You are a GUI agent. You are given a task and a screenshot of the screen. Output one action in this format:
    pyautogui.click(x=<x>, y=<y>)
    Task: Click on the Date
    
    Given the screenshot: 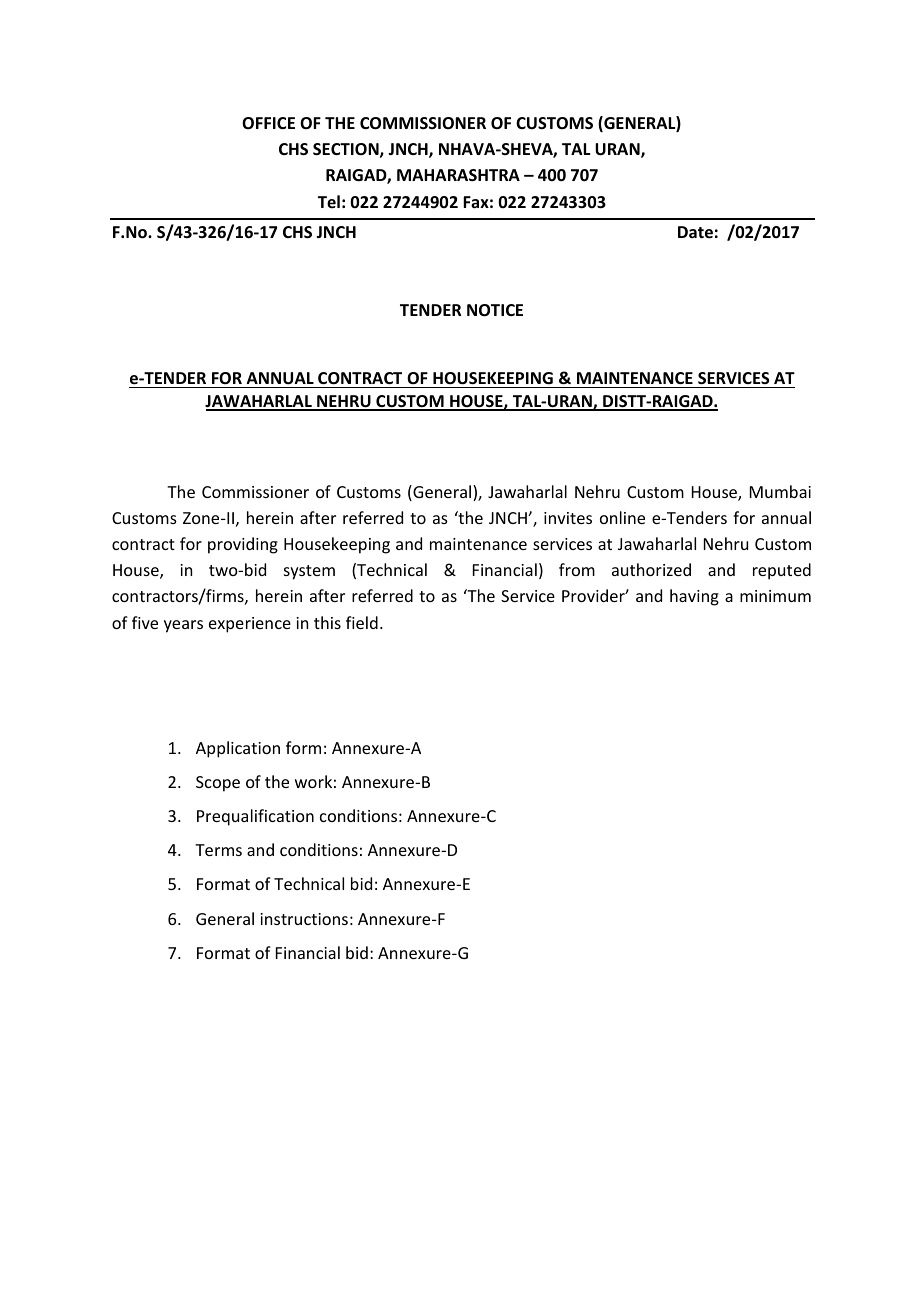 What is the action you would take?
    pyautogui.click(x=695, y=232)
